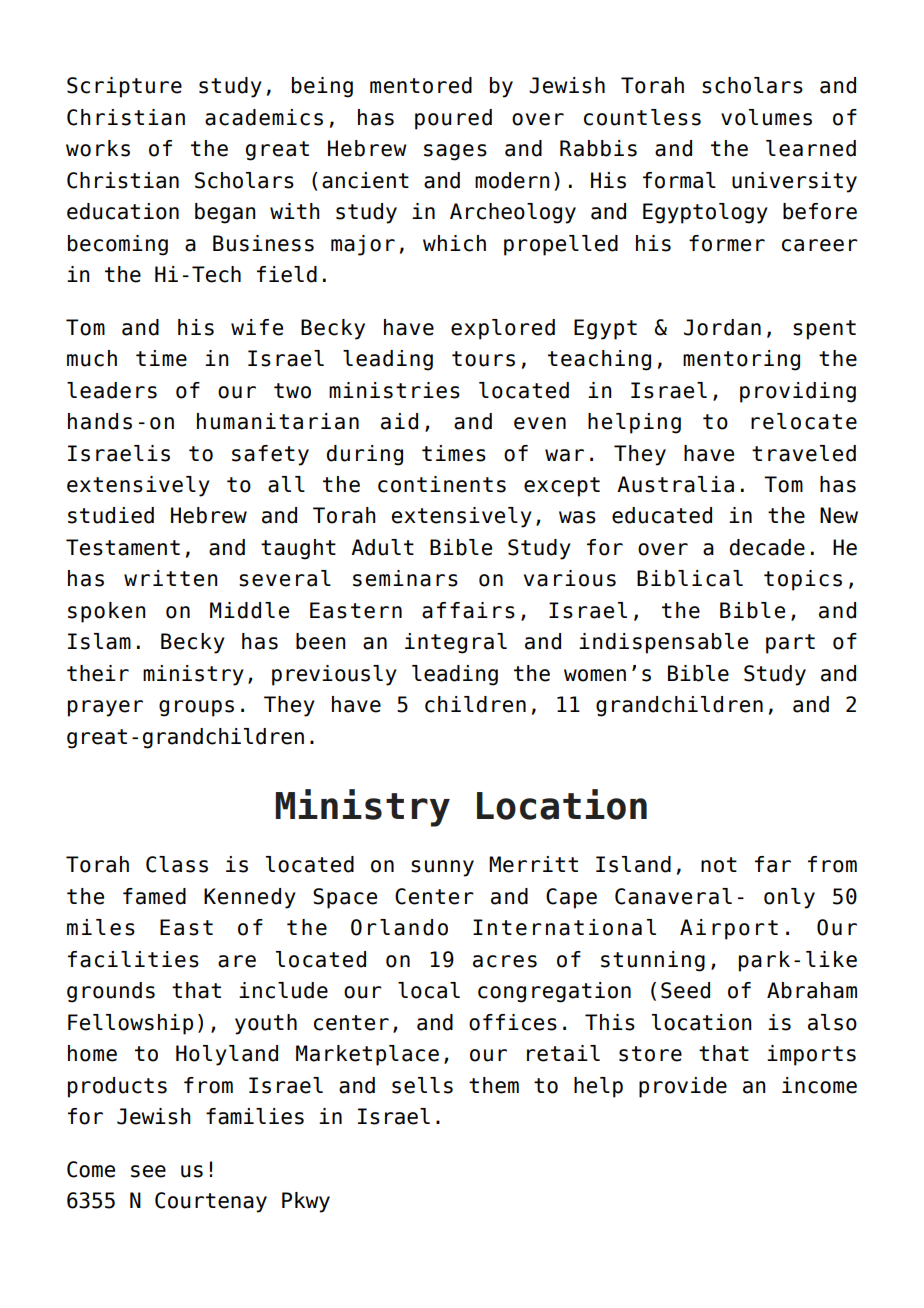 Image resolution: width=924 pixels, height=1308 pixels. I want to click on Middle, so click(249, 610).
